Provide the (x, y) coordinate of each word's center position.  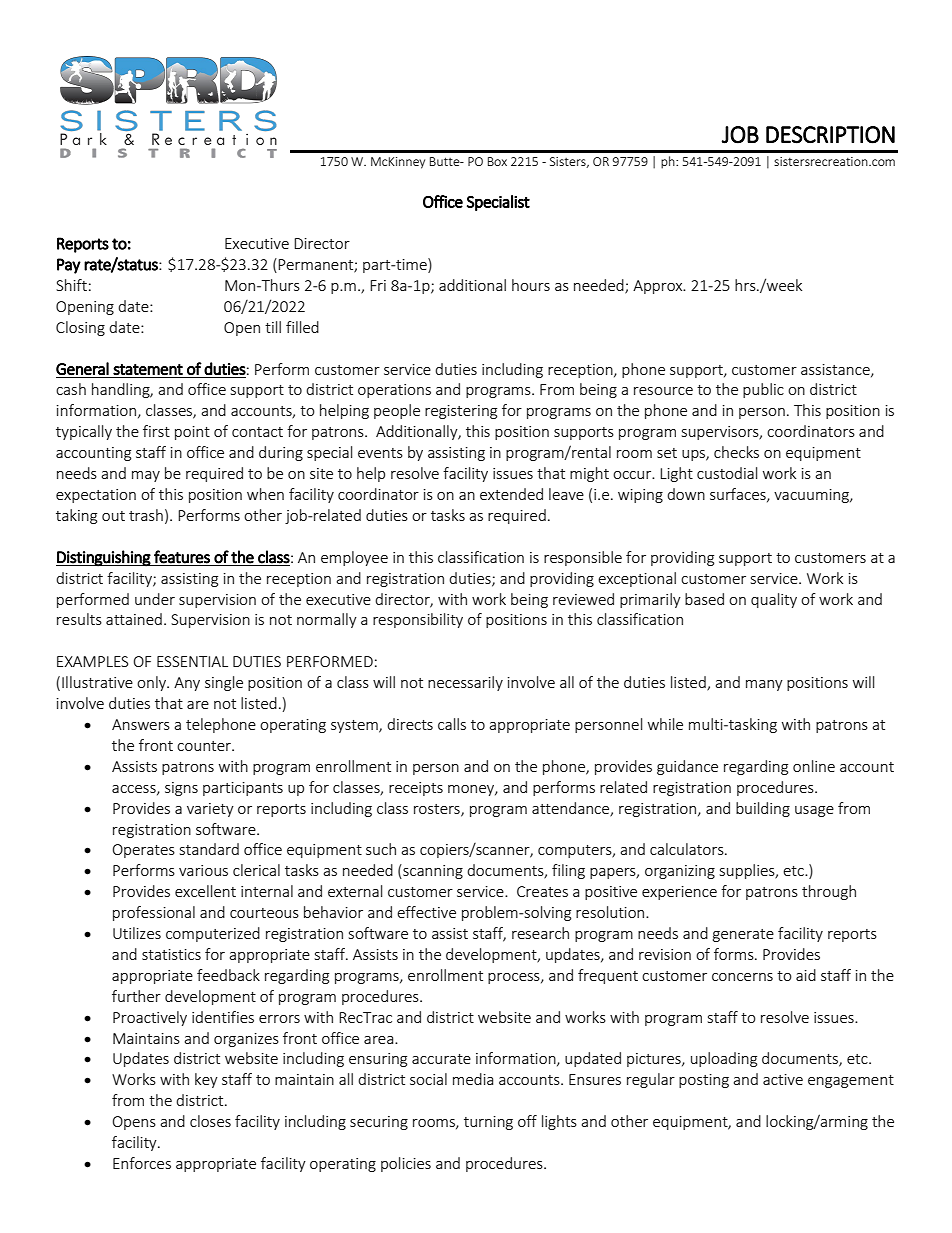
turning (488, 1123)
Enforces (142, 1163)
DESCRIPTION (830, 135)
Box (497, 161)
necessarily (465, 683)
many (764, 685)
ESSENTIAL (192, 661)
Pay (69, 266)
